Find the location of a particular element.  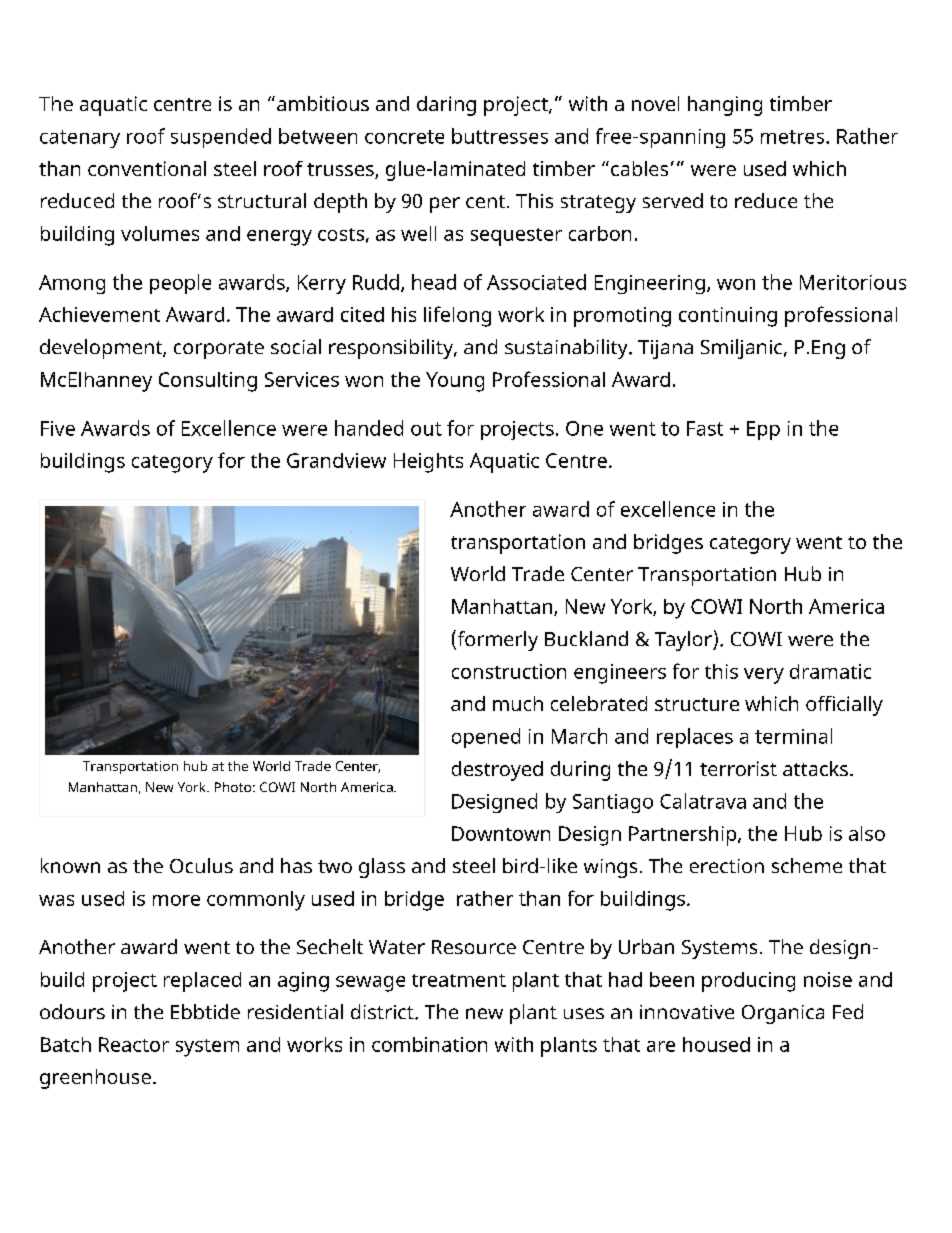

Epp is located at coordinates (763, 430).
